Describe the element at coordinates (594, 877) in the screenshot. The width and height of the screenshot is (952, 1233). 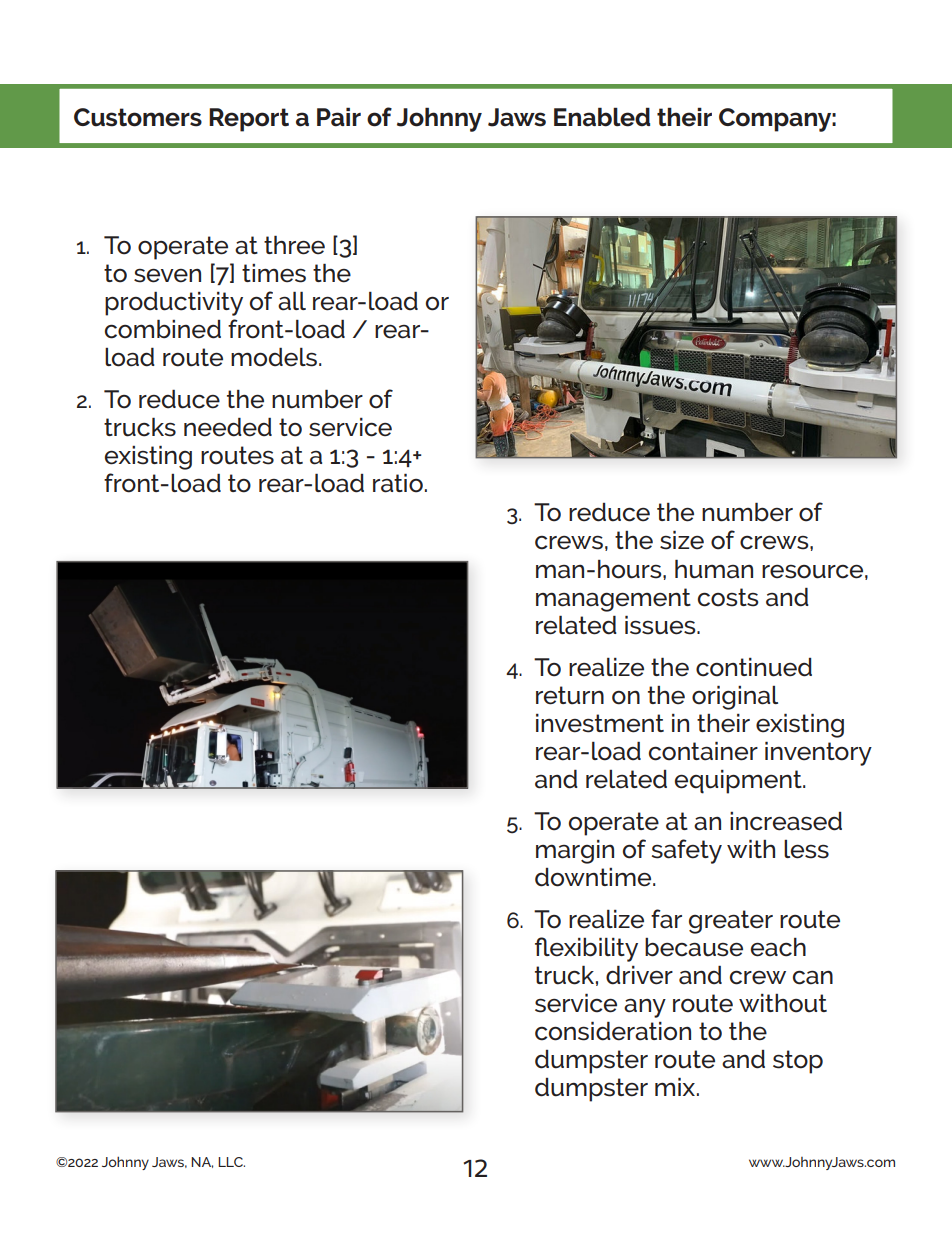
I see `downtime` at that location.
